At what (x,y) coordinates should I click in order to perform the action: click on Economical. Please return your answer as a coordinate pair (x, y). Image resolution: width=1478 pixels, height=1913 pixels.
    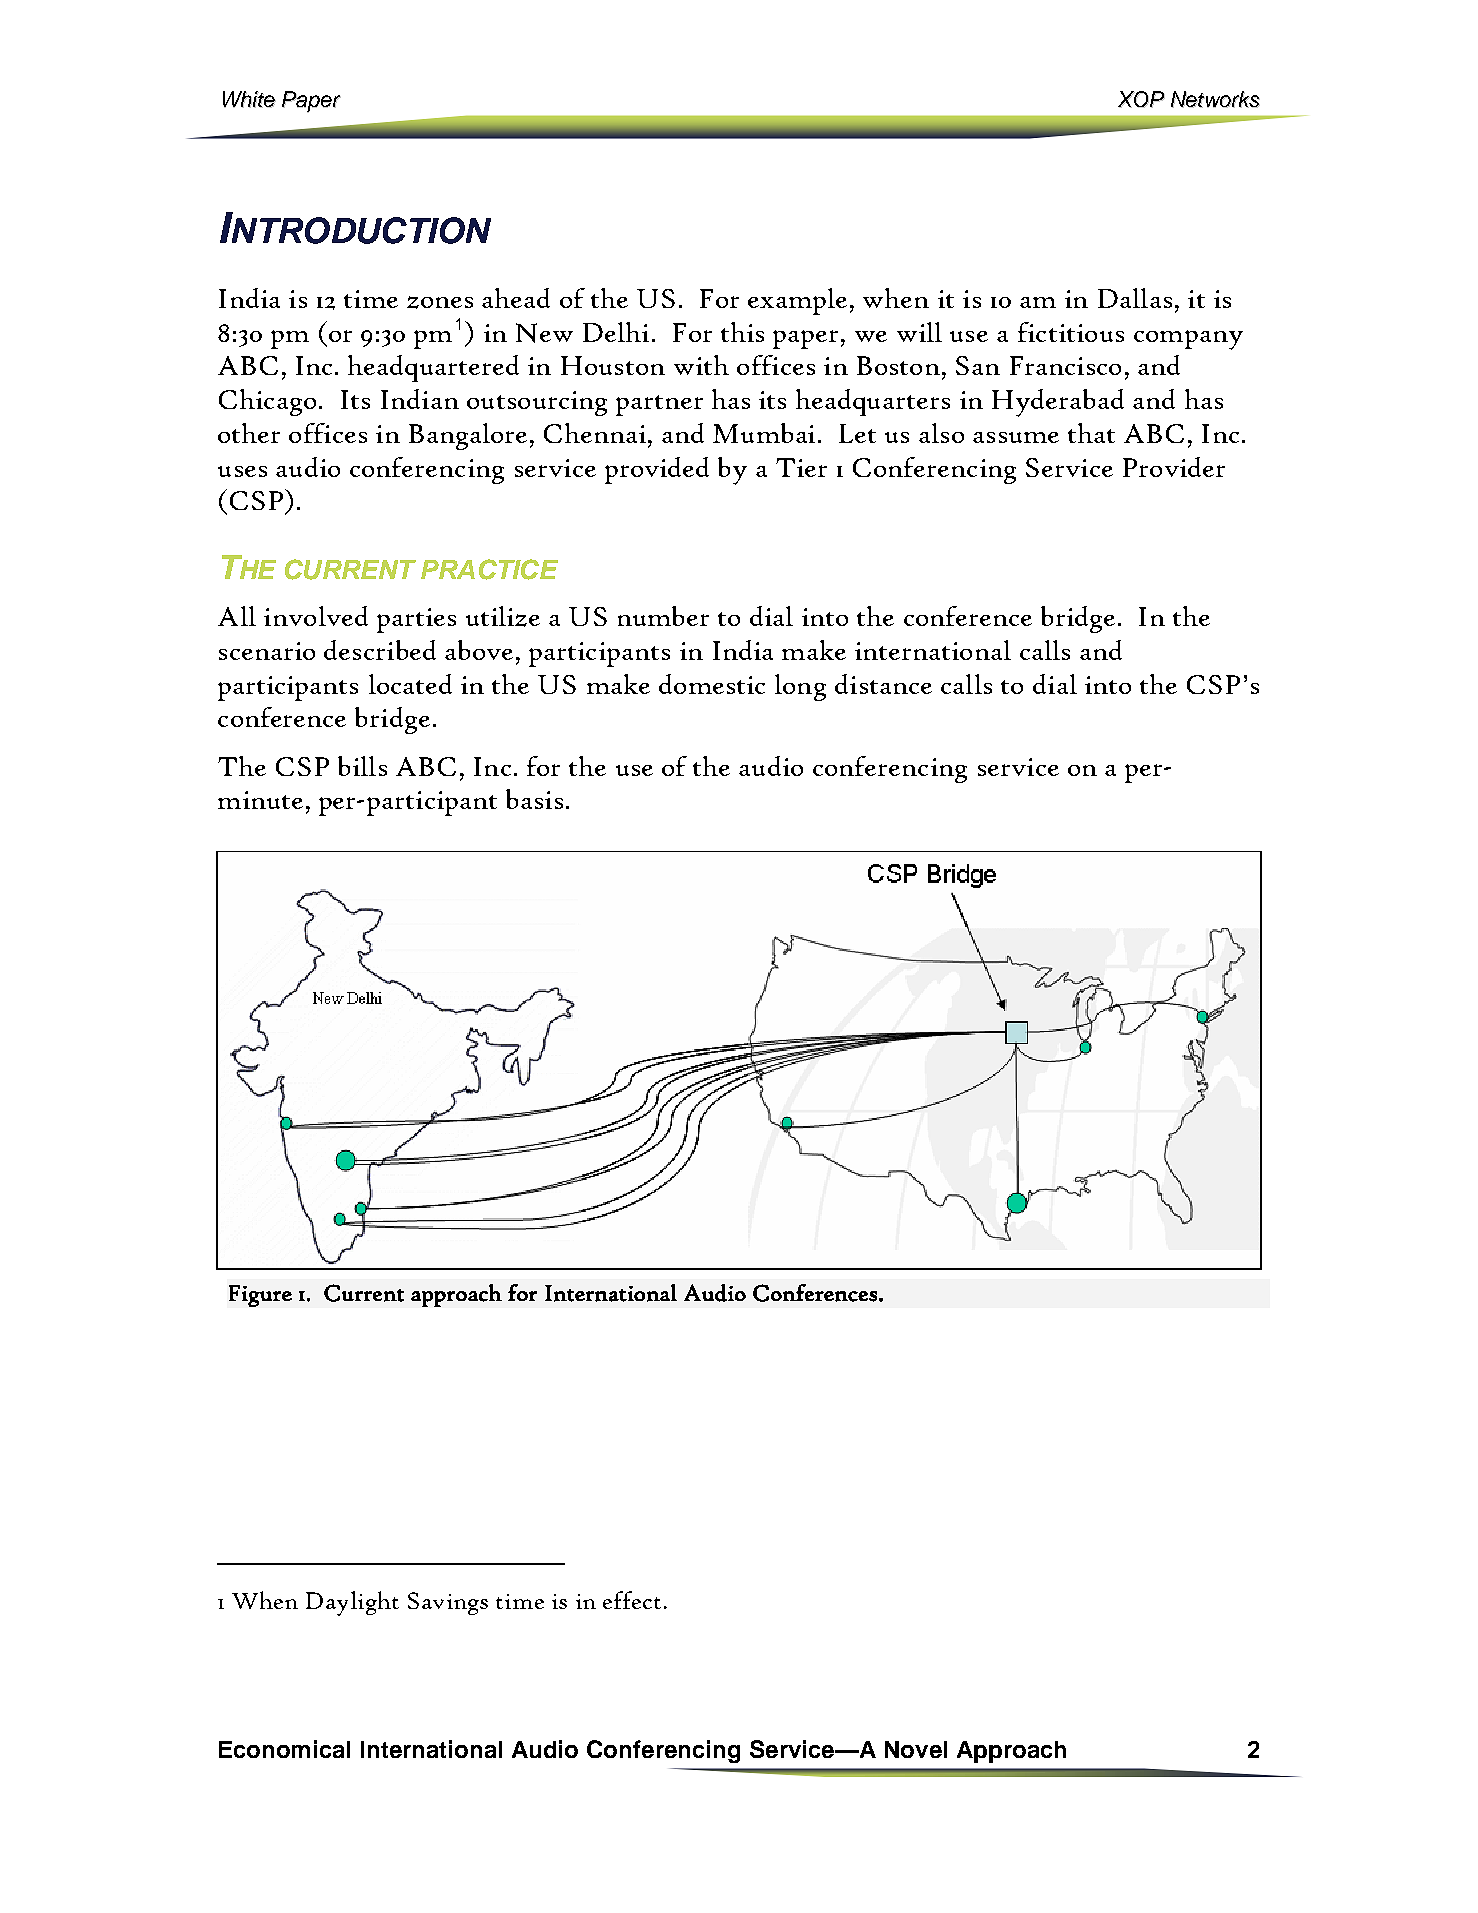
    Looking at the image, I should click on (284, 1749).
